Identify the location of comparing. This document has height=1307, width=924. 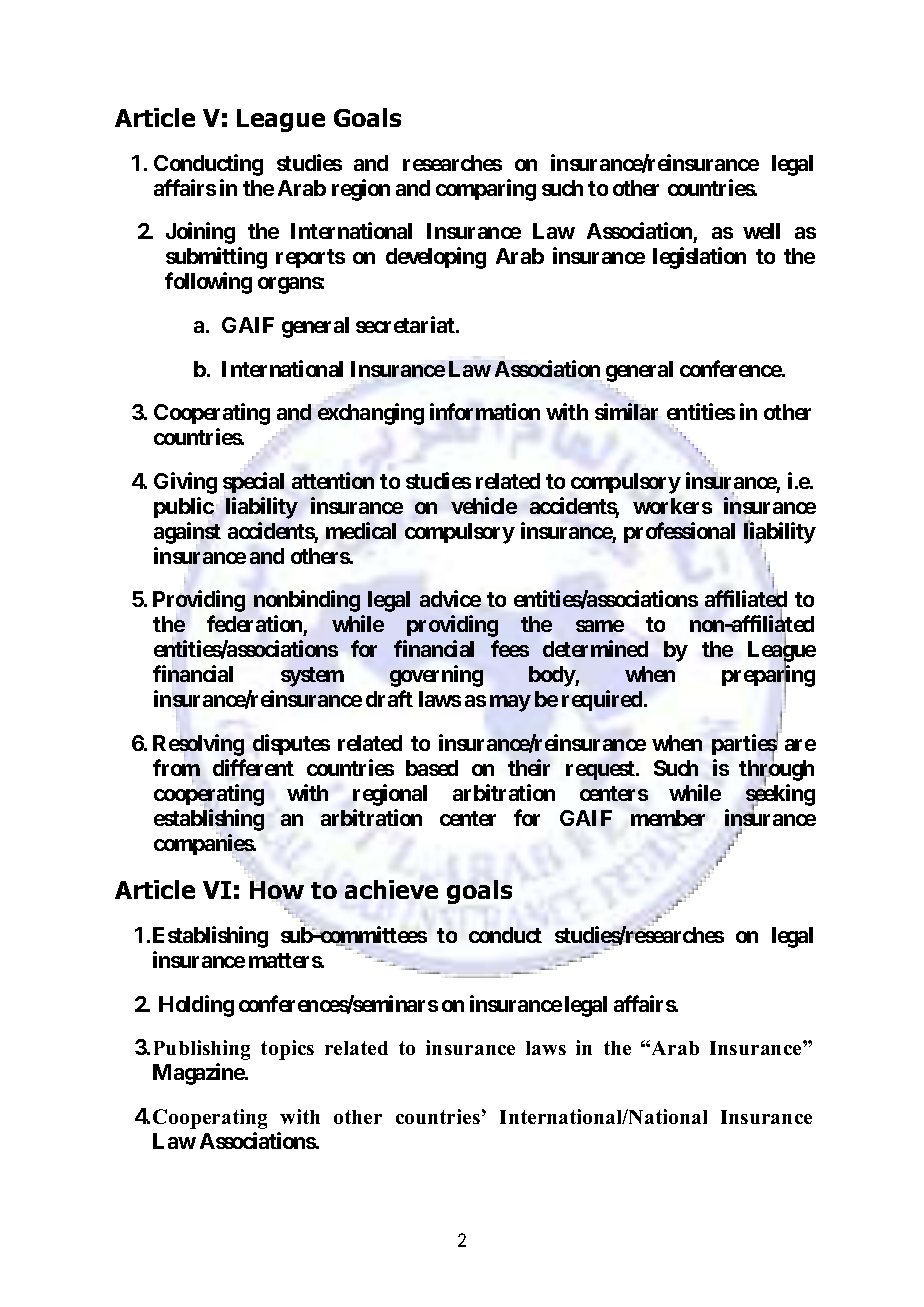
(486, 190).
